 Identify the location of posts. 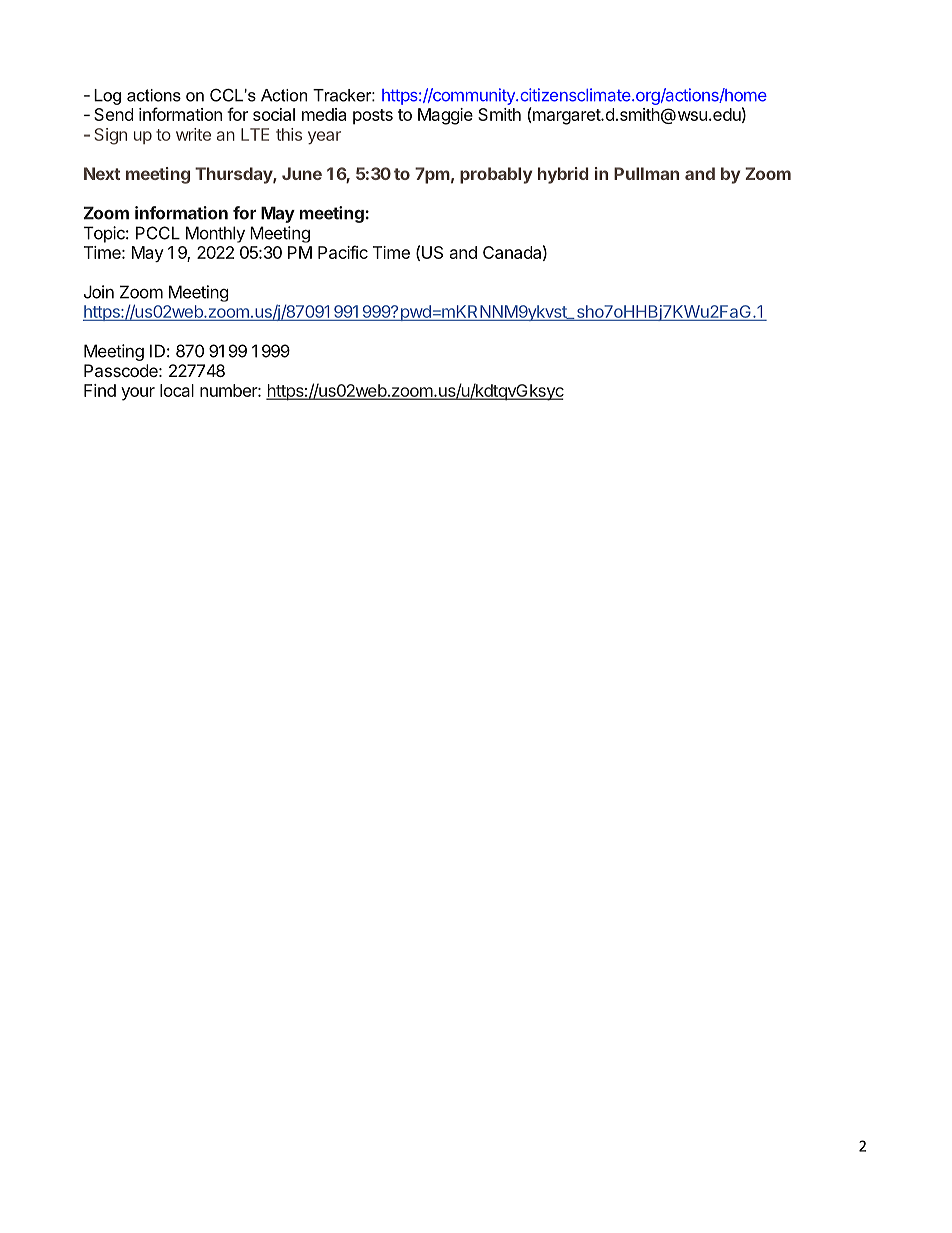
(373, 117).
